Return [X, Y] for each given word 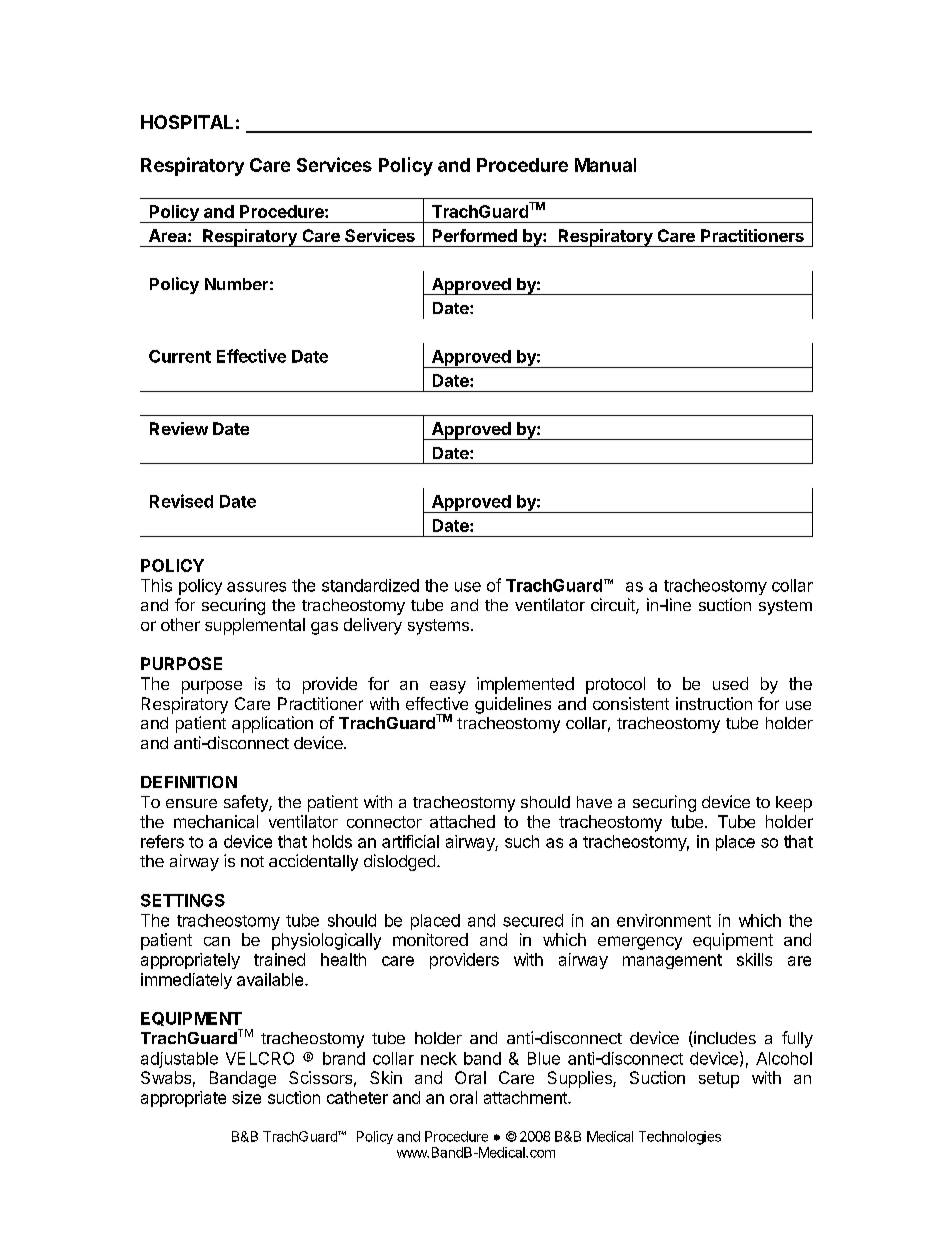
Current [180, 356]
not [252, 861]
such [522, 841]
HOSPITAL [187, 122]
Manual [605, 165]
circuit [614, 606]
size [246, 1097]
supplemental [255, 626]
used [730, 683]
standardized [370, 585]
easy [448, 687]
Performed [475, 235]
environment [664, 920]
